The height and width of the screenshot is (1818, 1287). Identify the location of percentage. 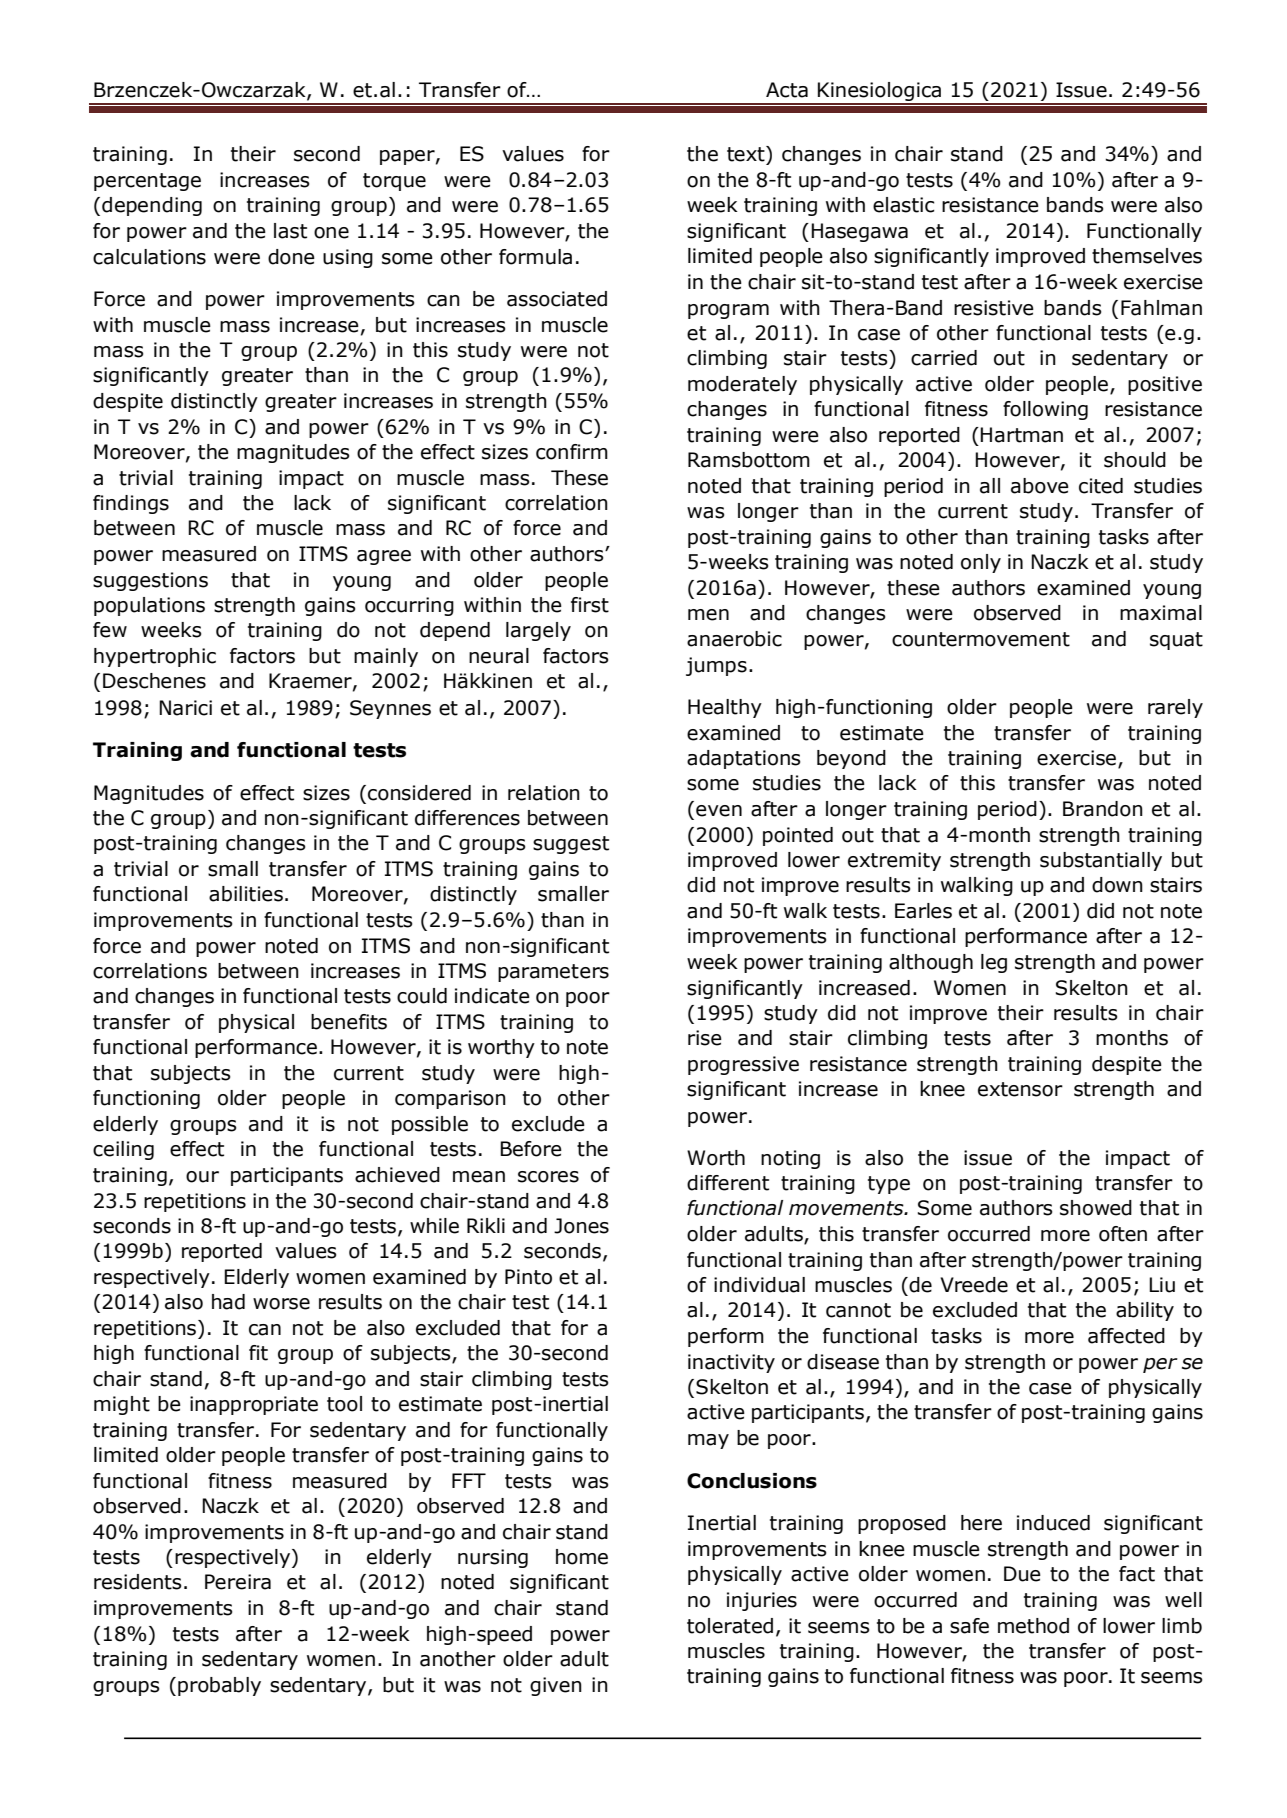
(147, 182).
